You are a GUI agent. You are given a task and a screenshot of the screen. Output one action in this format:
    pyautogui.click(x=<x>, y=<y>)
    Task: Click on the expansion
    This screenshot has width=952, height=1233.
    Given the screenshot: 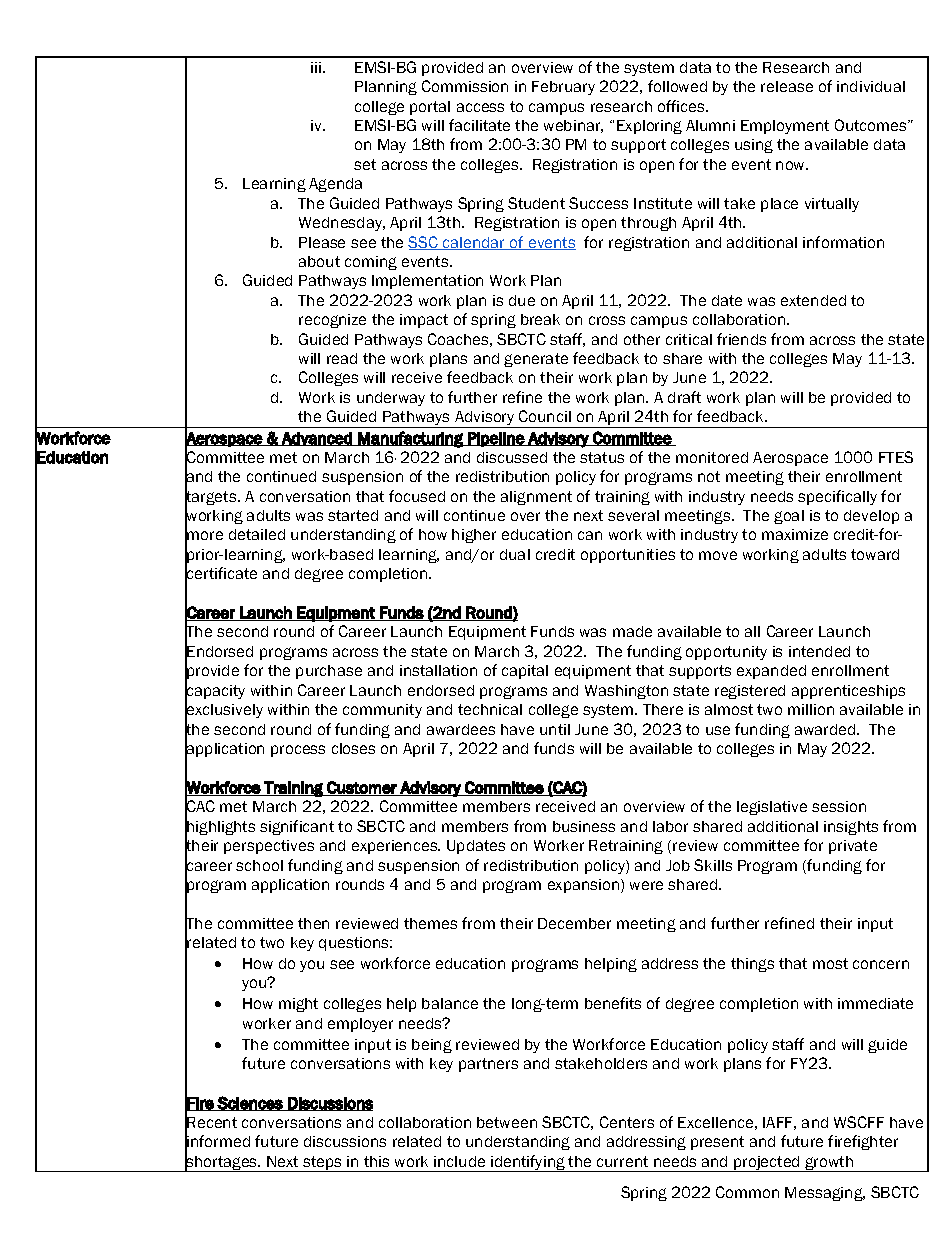 What is the action you would take?
    pyautogui.click(x=585, y=886)
